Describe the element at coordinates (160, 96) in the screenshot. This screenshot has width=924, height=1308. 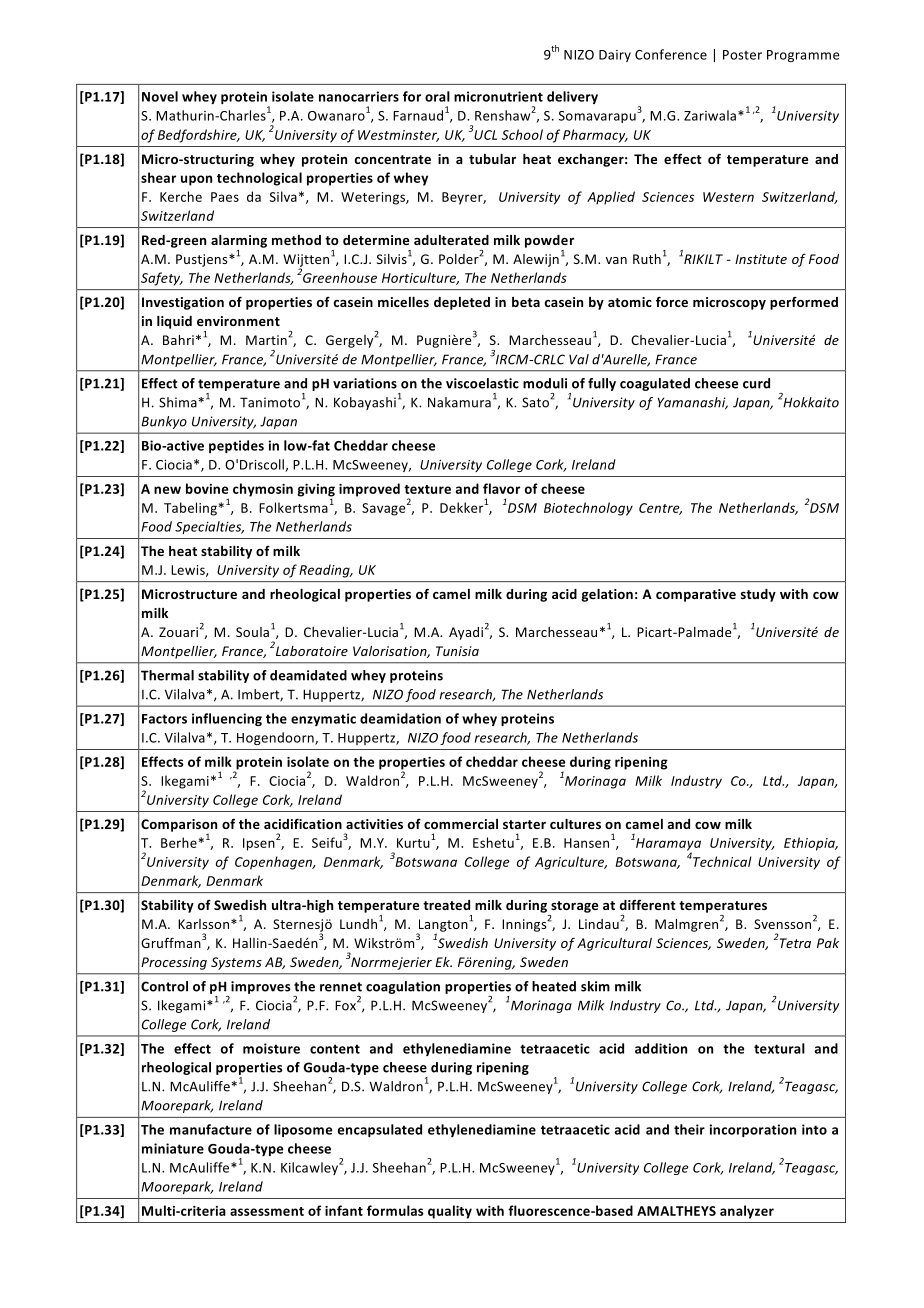
I see `Novel` at that location.
